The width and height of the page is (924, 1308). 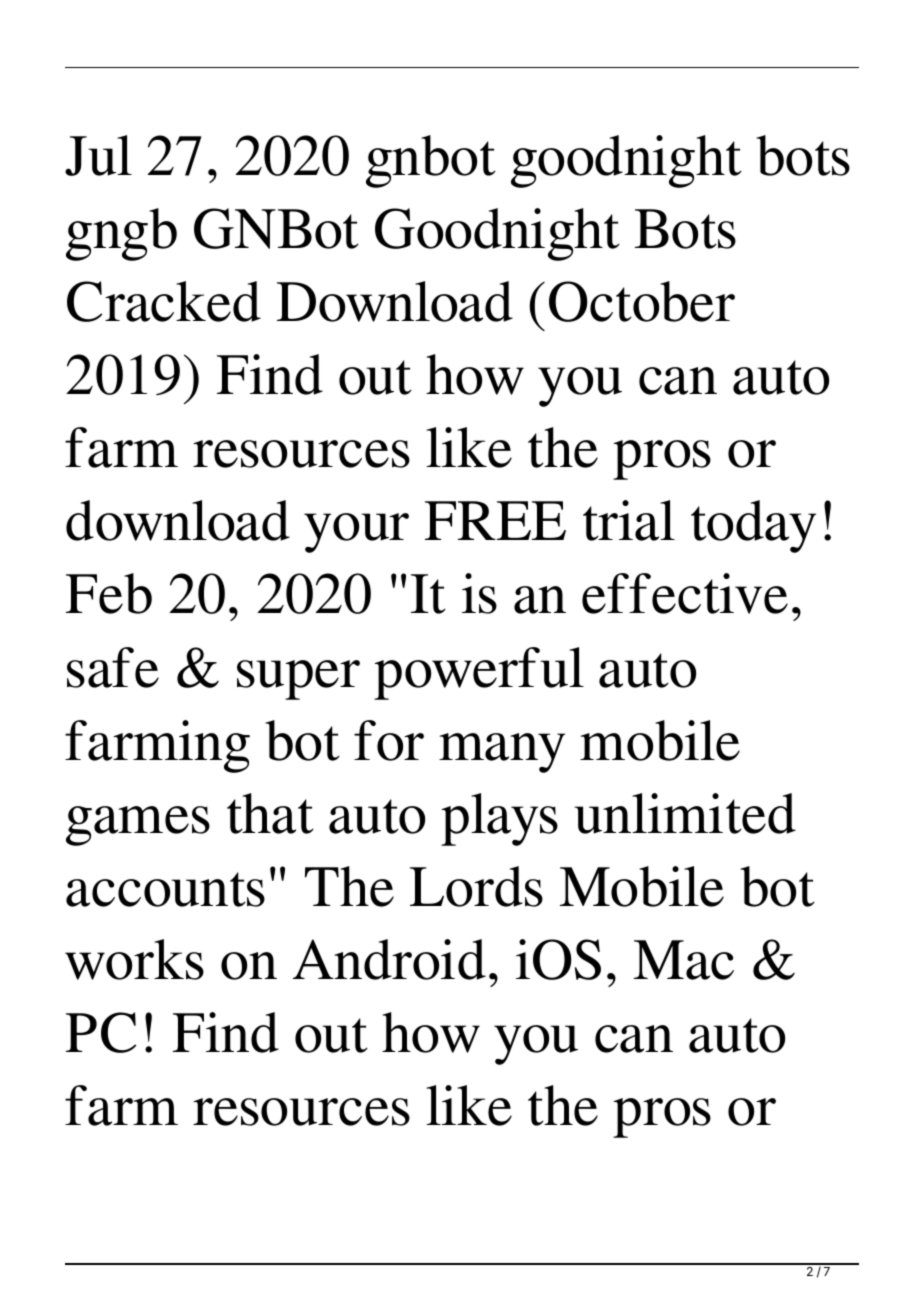 I want to click on effective, so click(x=685, y=593).
